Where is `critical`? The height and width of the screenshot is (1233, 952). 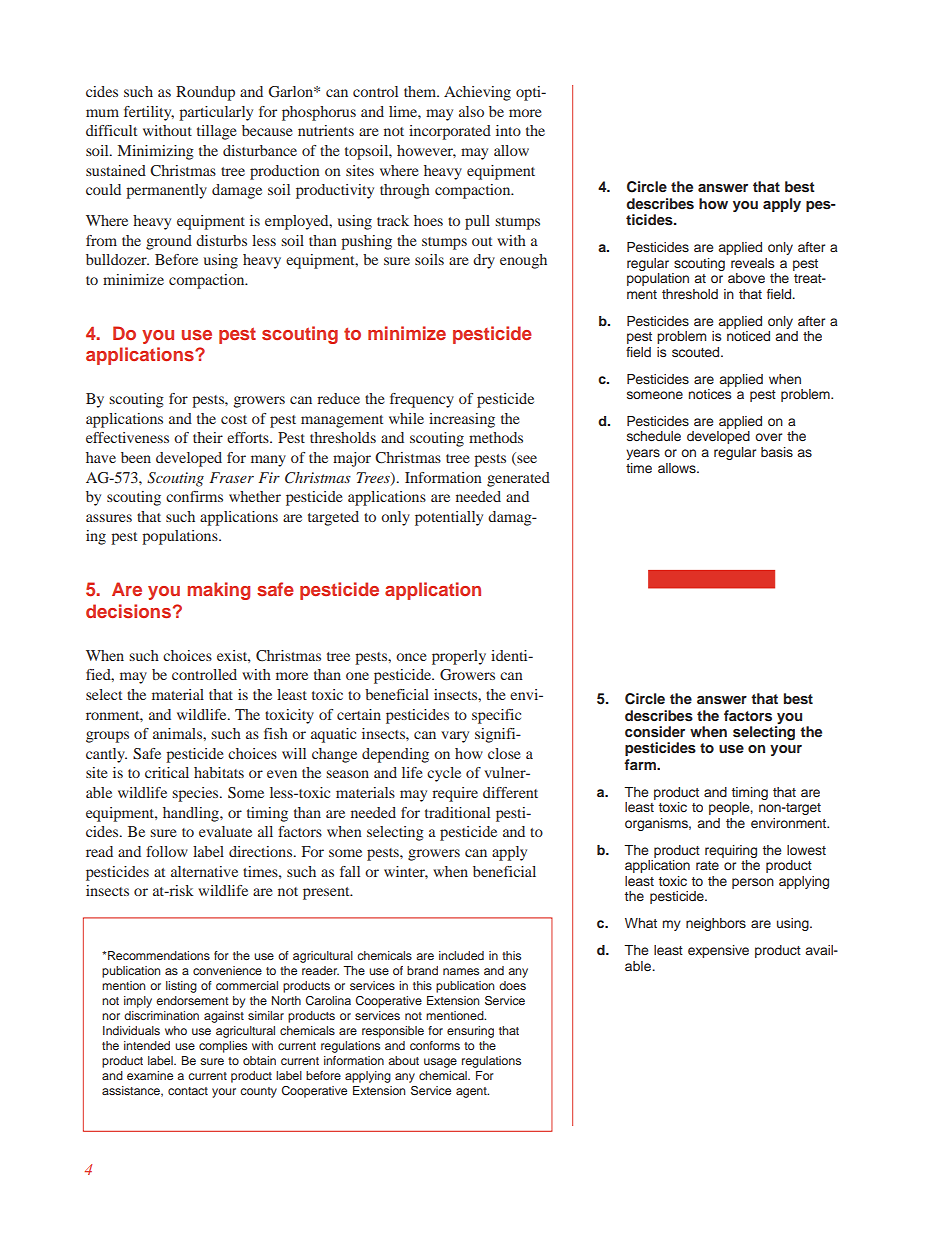
critical is located at coordinates (167, 772).
